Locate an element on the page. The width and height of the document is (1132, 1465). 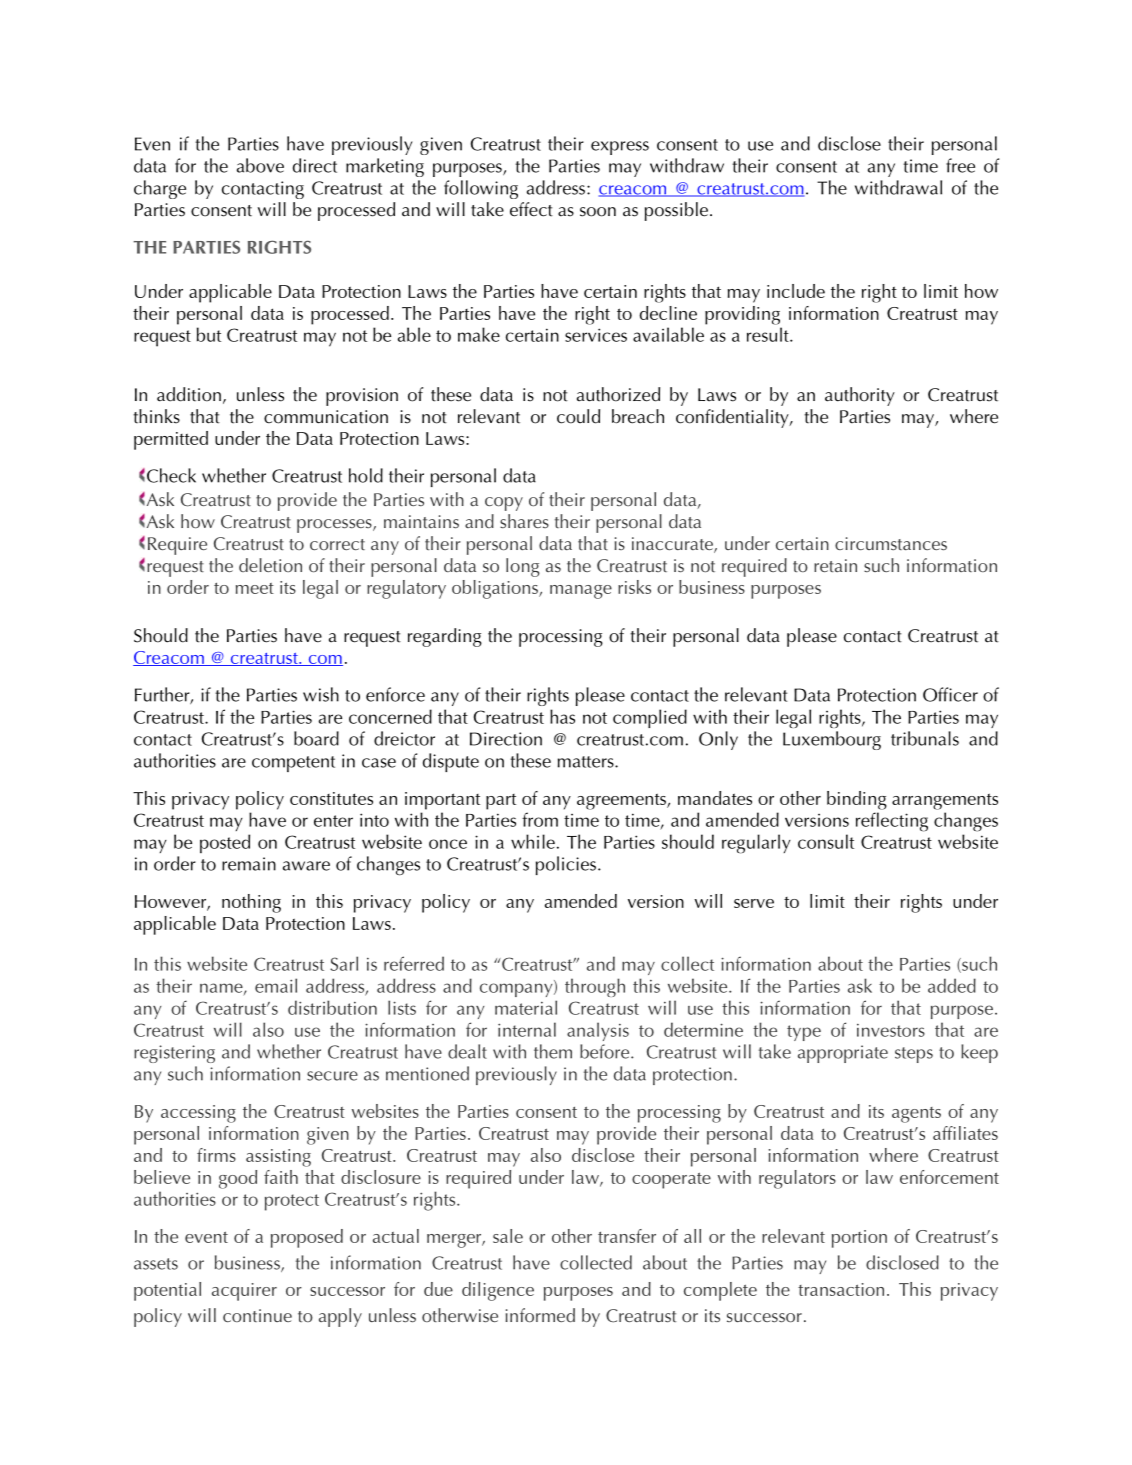
Check is located at coordinates (171, 475).
